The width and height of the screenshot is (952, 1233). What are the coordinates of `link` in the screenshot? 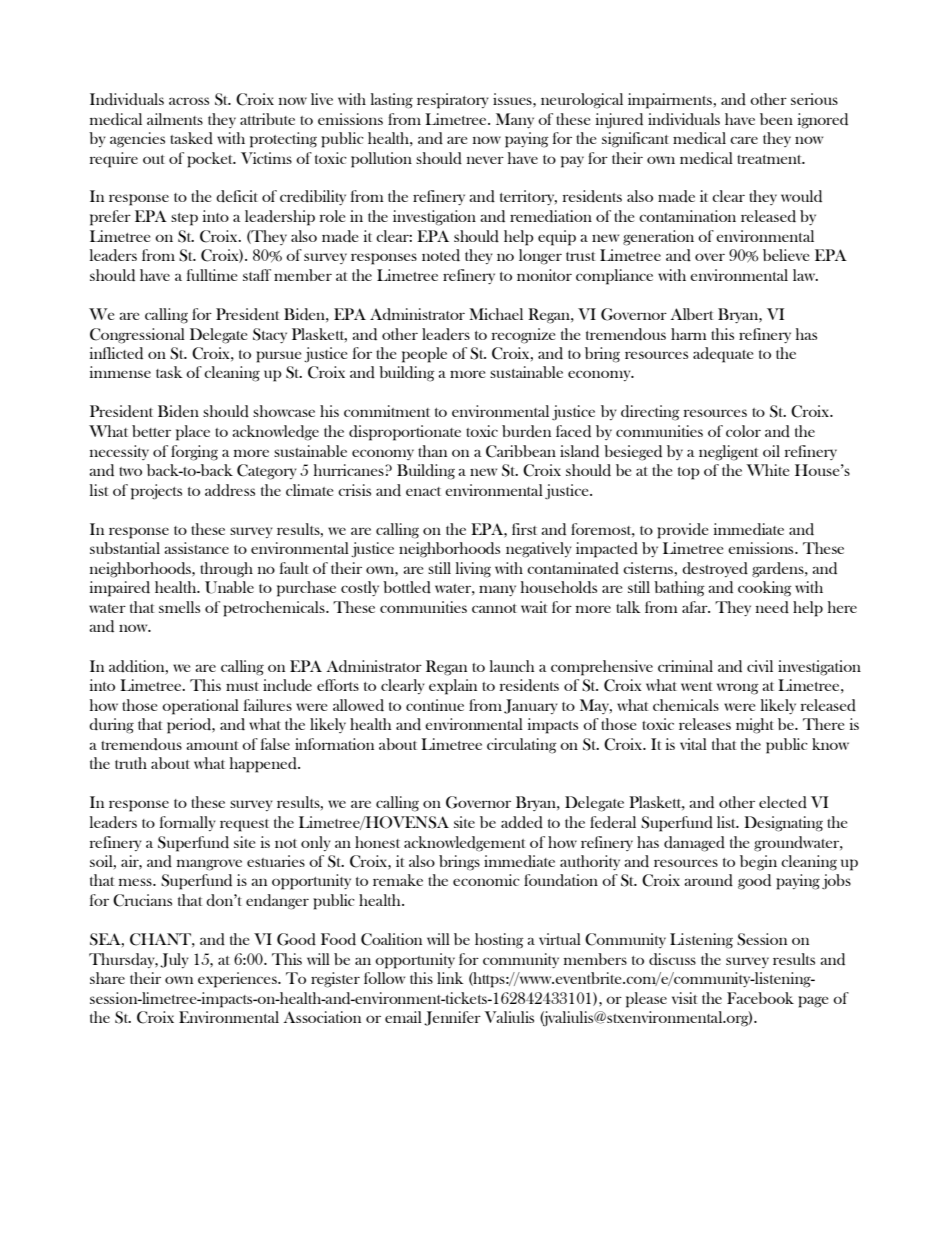 It's located at (450, 978).
